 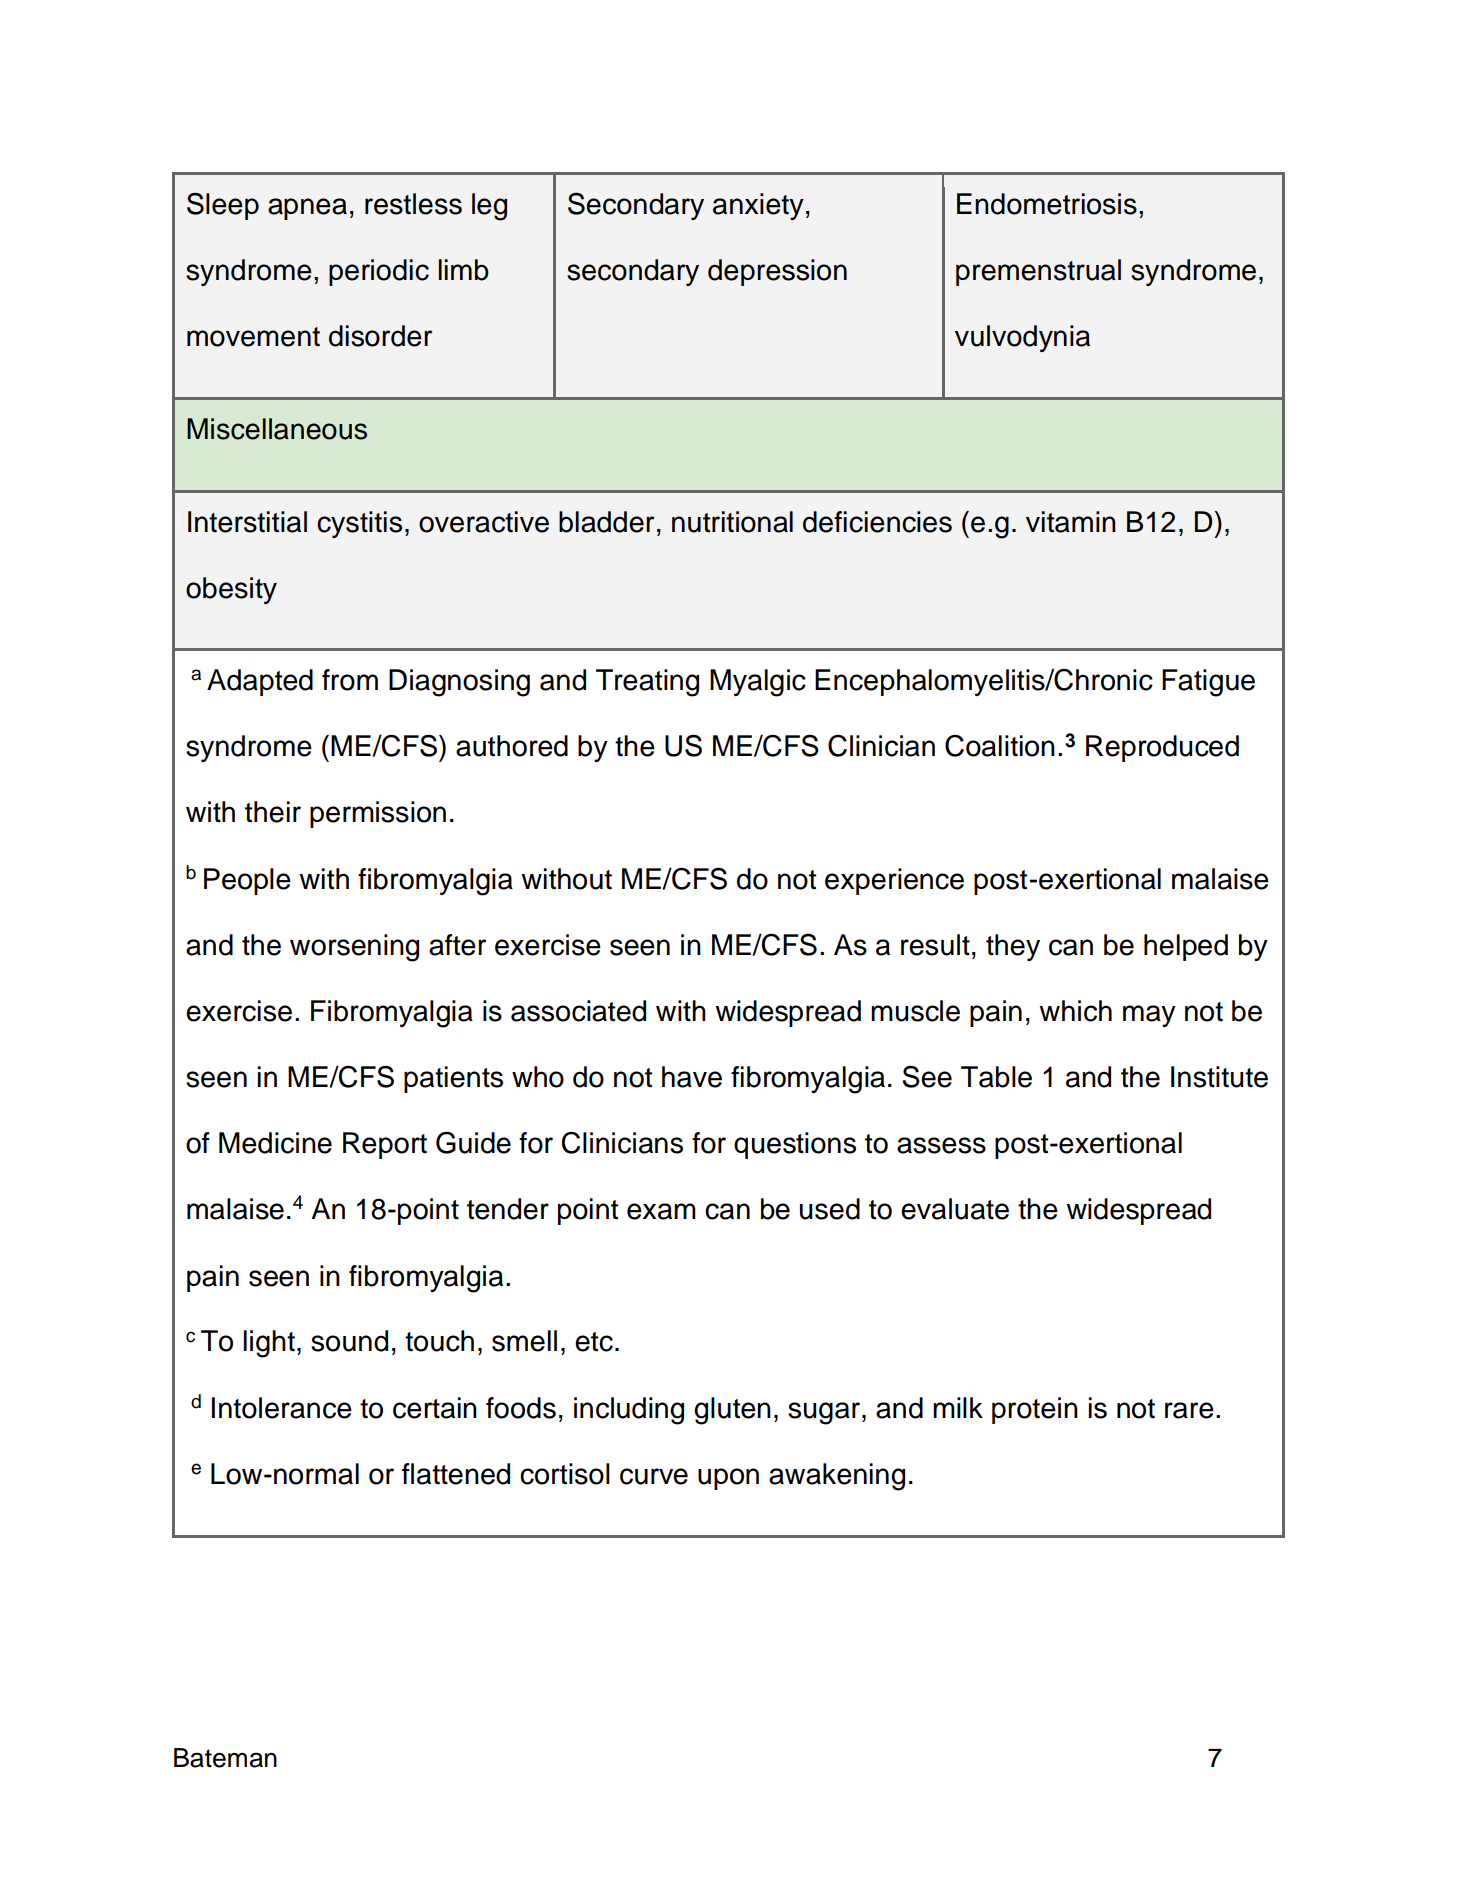 I want to click on Bateman, so click(x=225, y=1758).
